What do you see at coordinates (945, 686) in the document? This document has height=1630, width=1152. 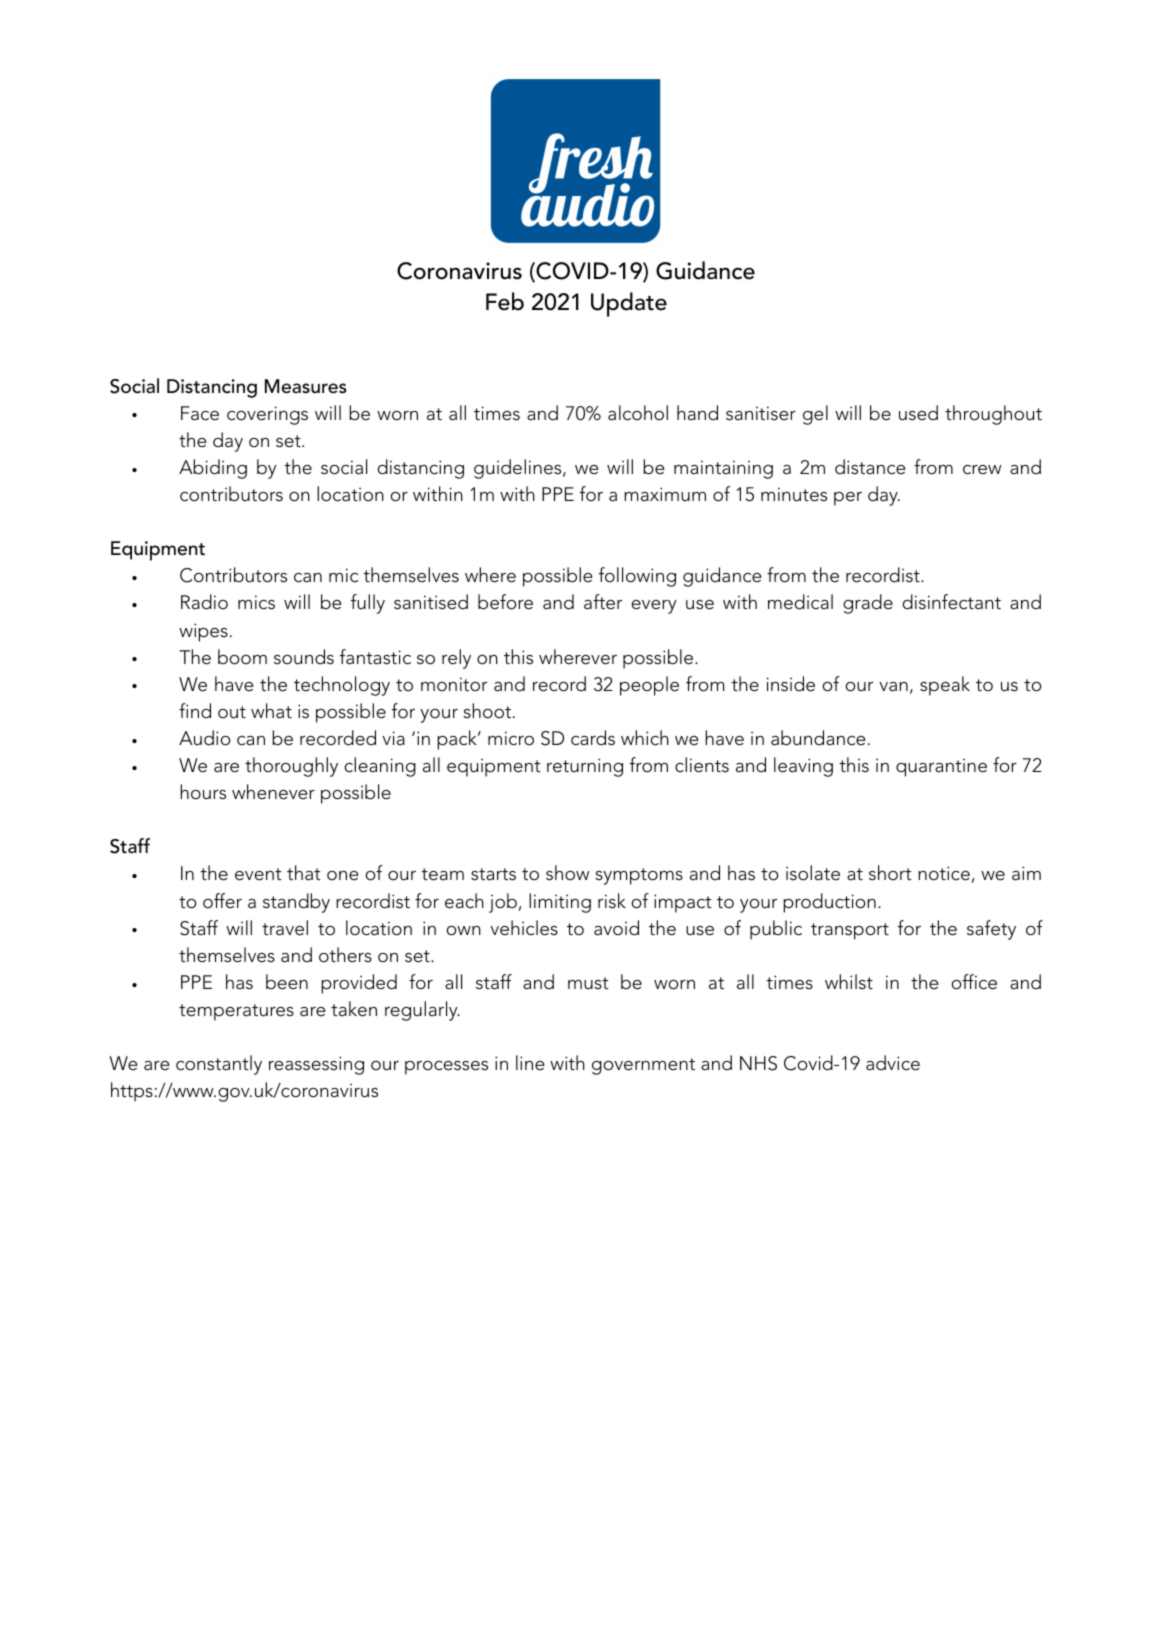 I see `speak` at bounding box center [945, 686].
